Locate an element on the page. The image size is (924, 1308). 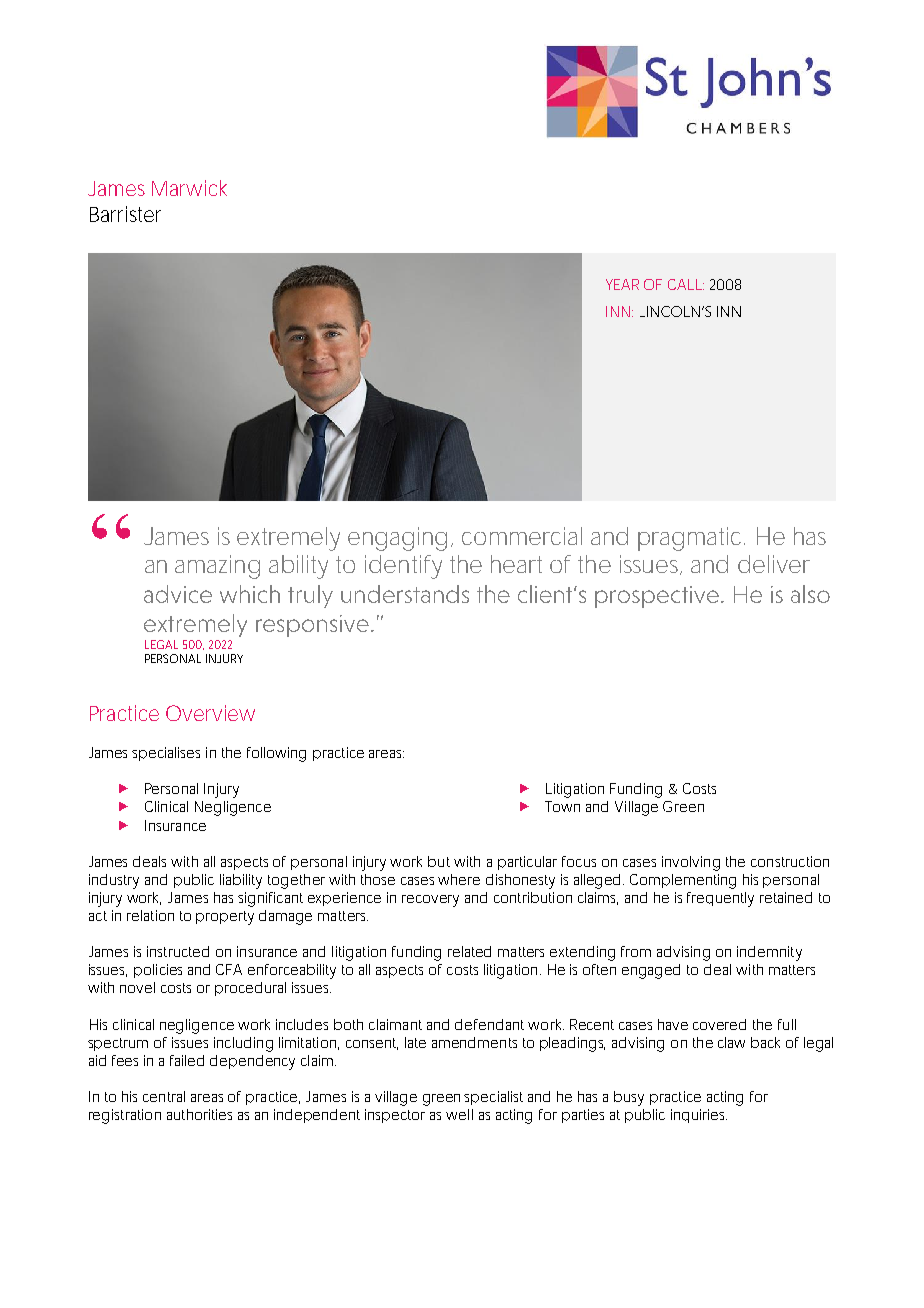
identify is located at coordinates (403, 567).
